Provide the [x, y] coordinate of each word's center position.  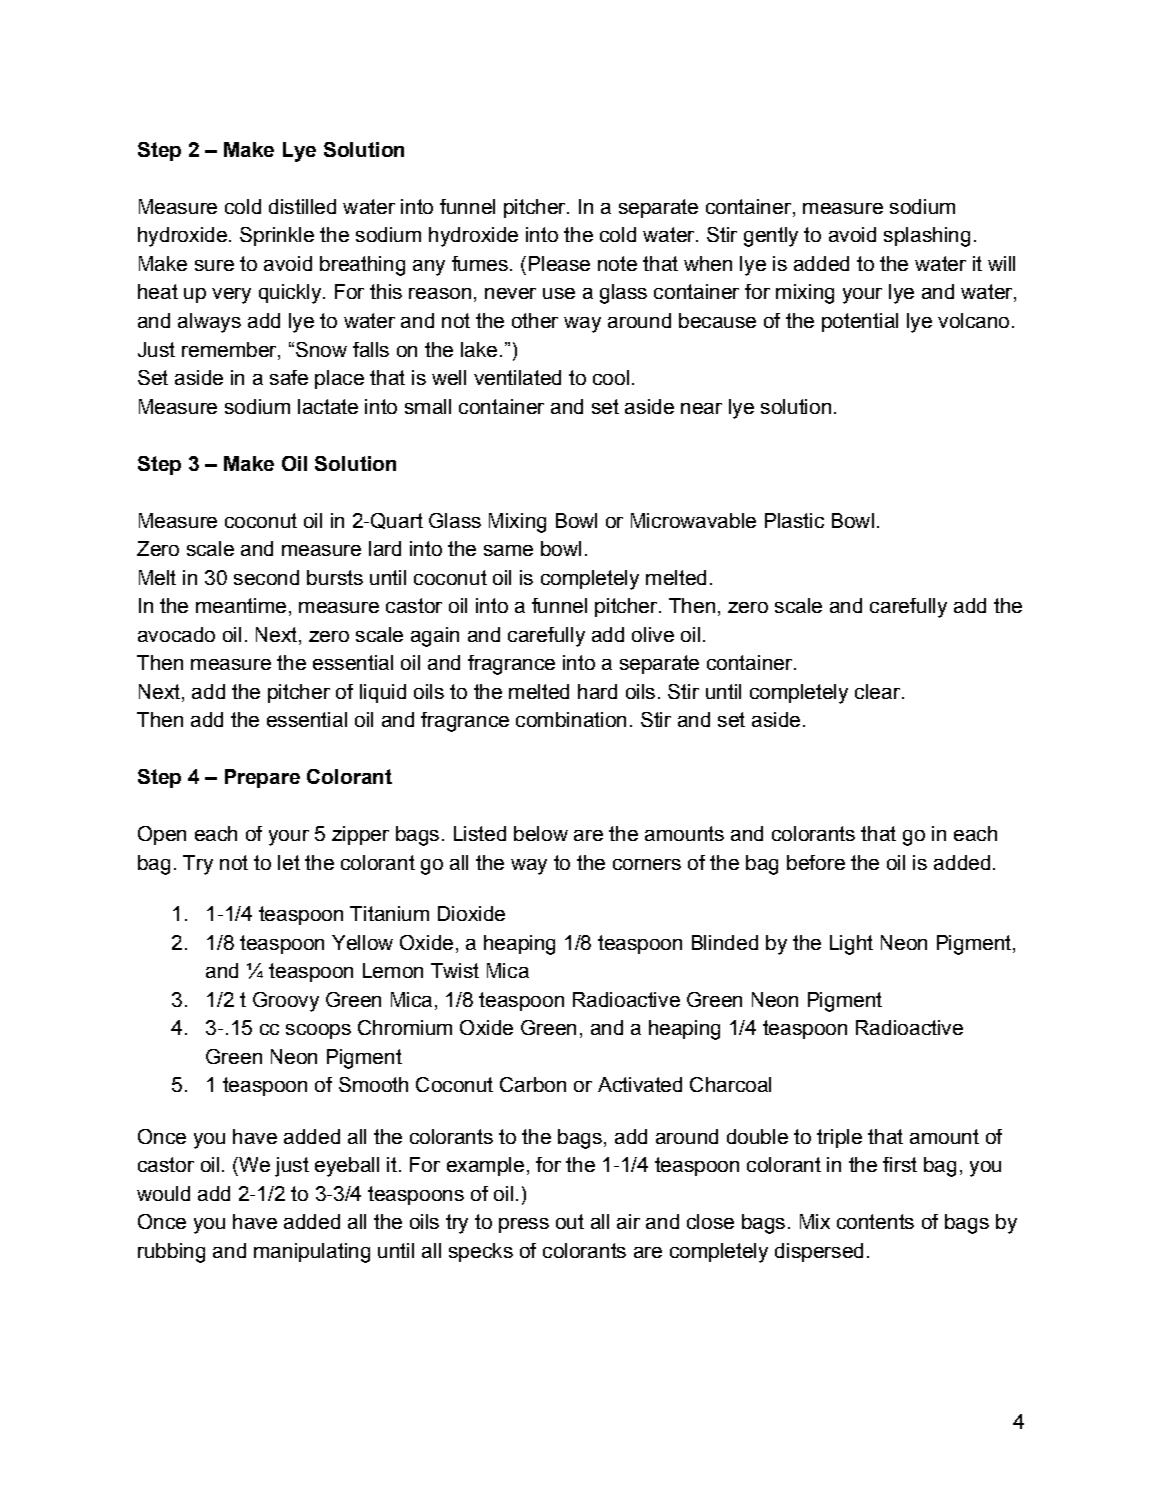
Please [559, 263]
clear [877, 691]
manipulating [312, 1253]
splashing [927, 237]
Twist [455, 970]
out [570, 1221]
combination [571, 719]
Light [851, 945]
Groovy [286, 1002]
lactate [328, 406]
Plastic [794, 520]
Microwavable [693, 520]
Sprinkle [277, 236]
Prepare [262, 778]
